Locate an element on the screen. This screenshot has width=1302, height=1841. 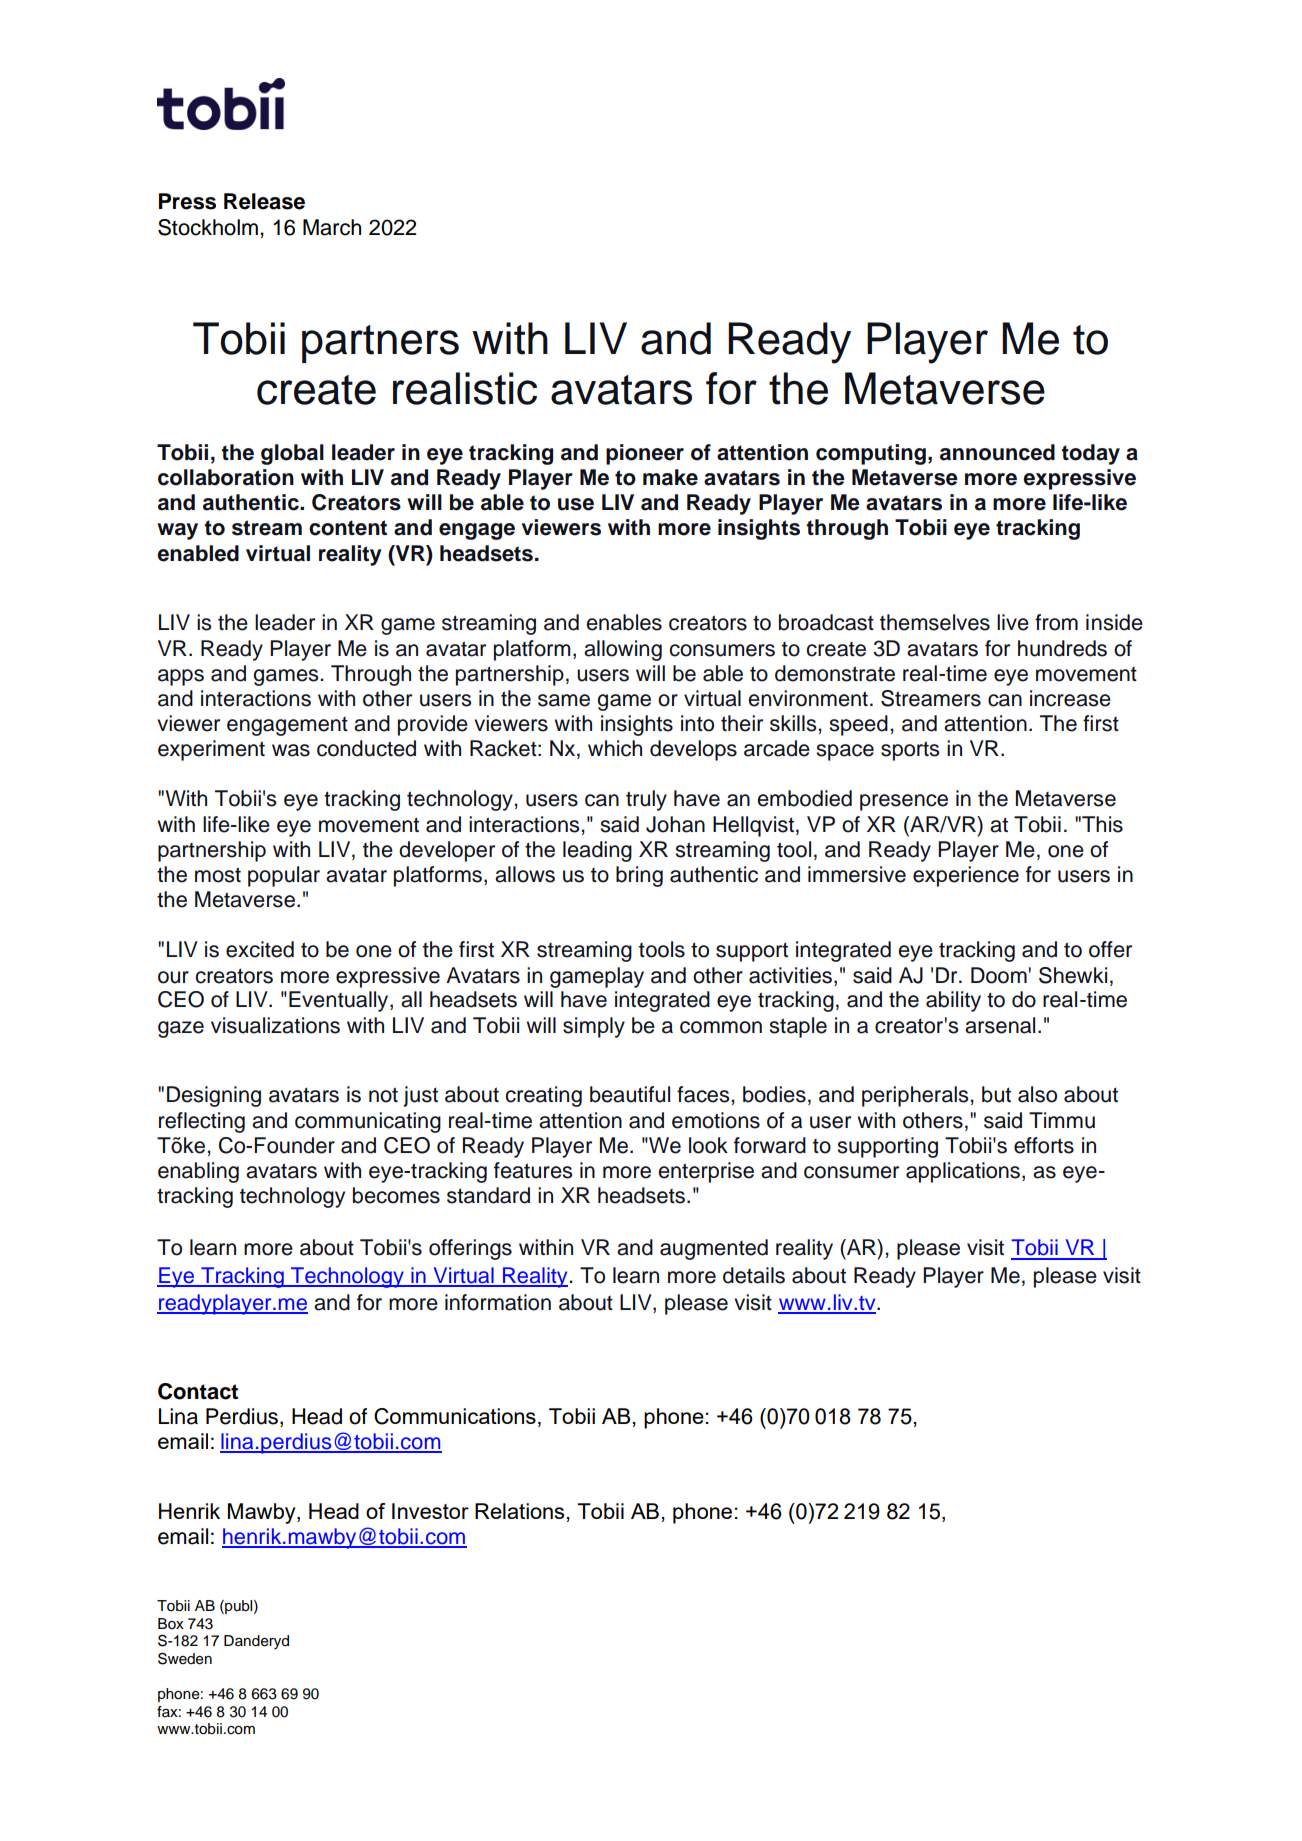
content is located at coordinates (348, 528).
